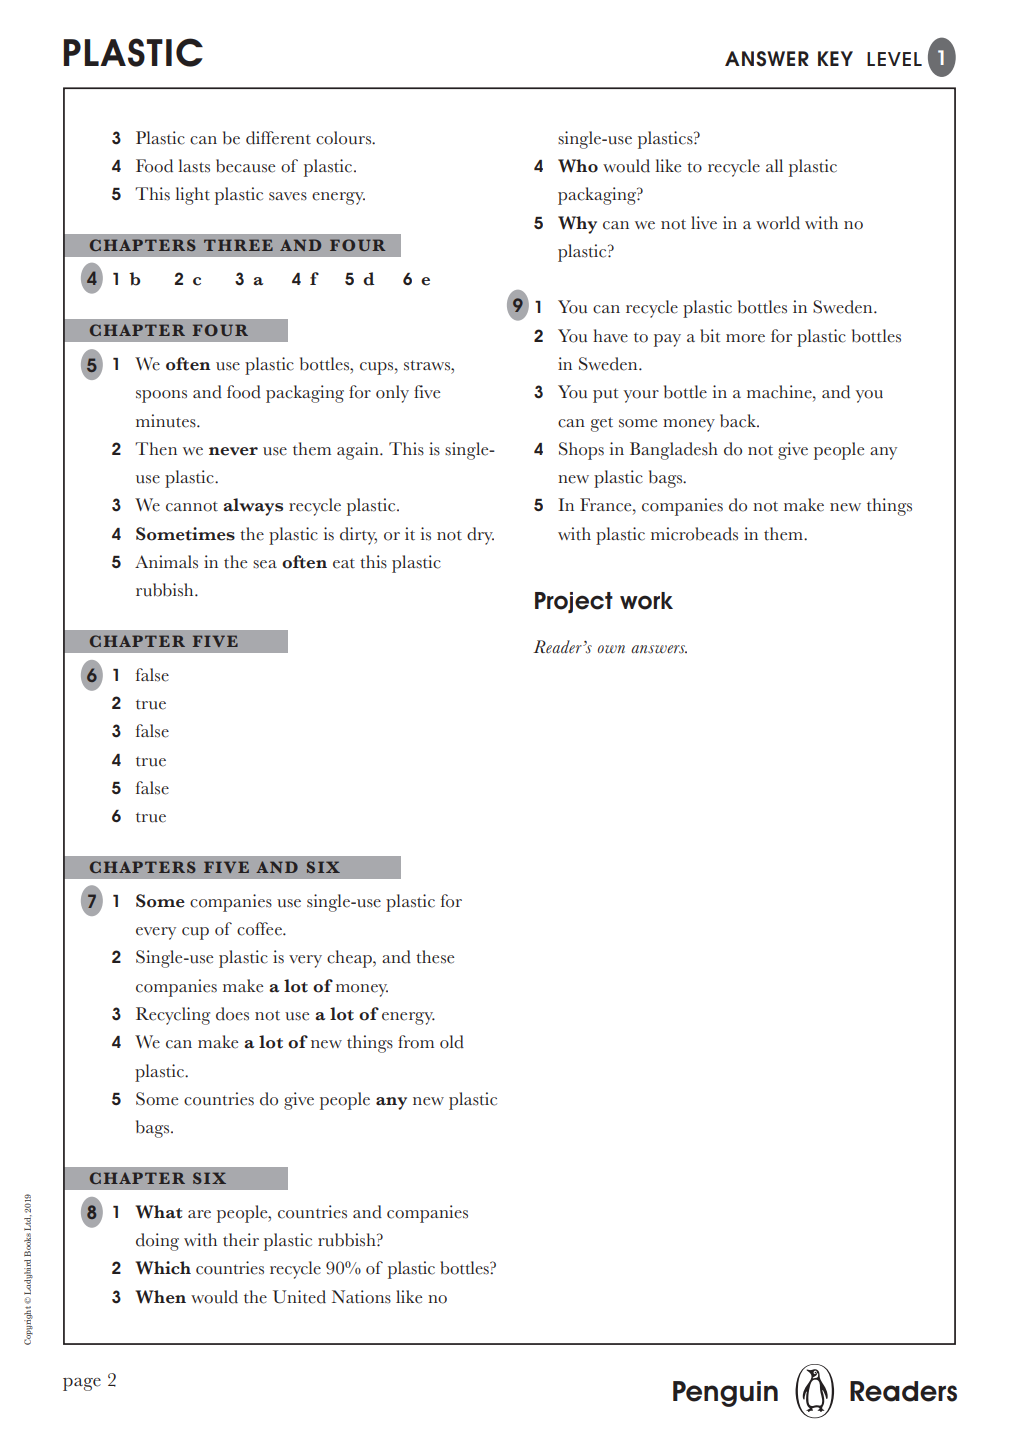 The width and height of the image is (1019, 1442). What do you see at coordinates (173, 1016) in the image?
I see `Recycling` at bounding box center [173, 1016].
